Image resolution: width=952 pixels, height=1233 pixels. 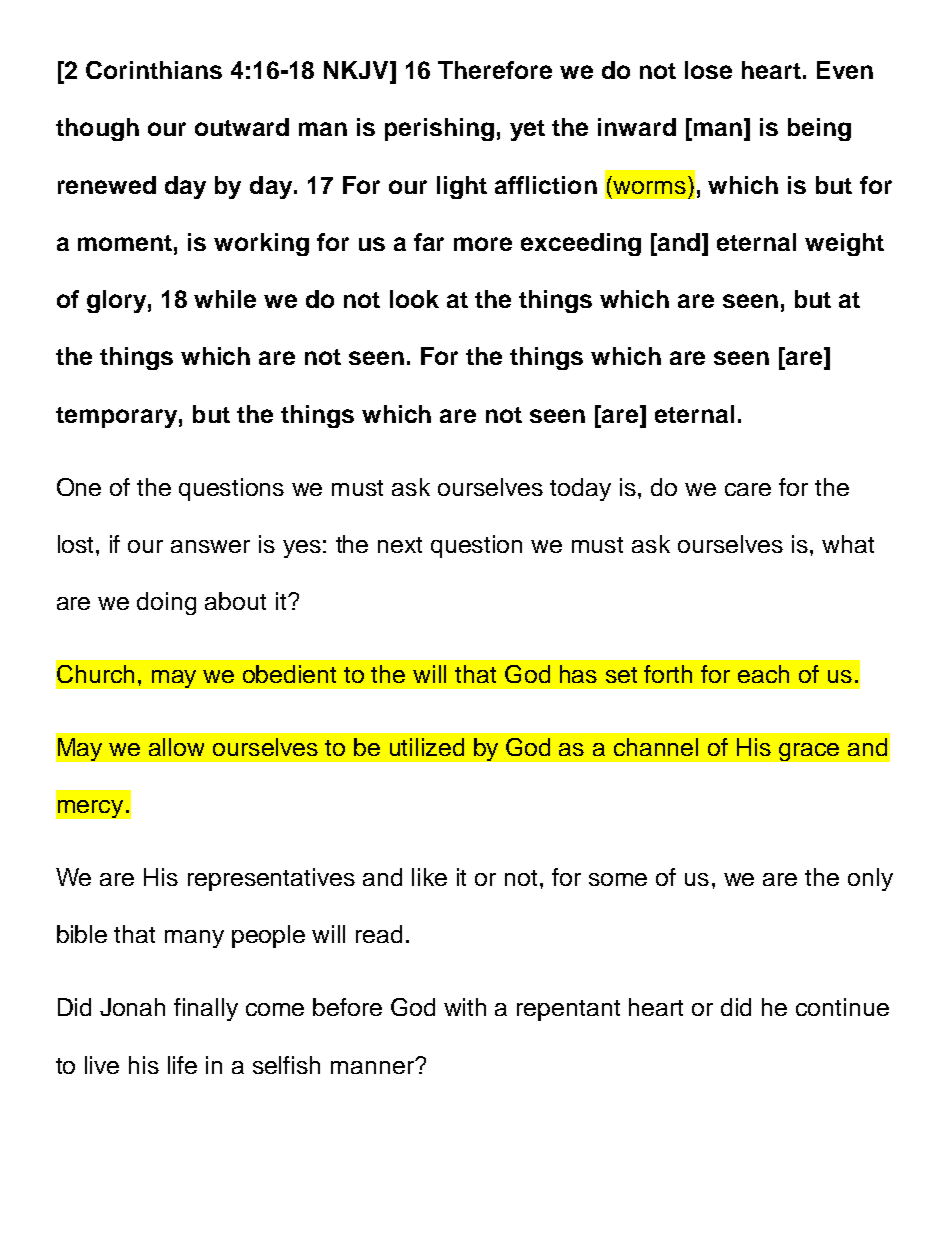 What do you see at coordinates (414, 299) in the document?
I see `look` at bounding box center [414, 299].
